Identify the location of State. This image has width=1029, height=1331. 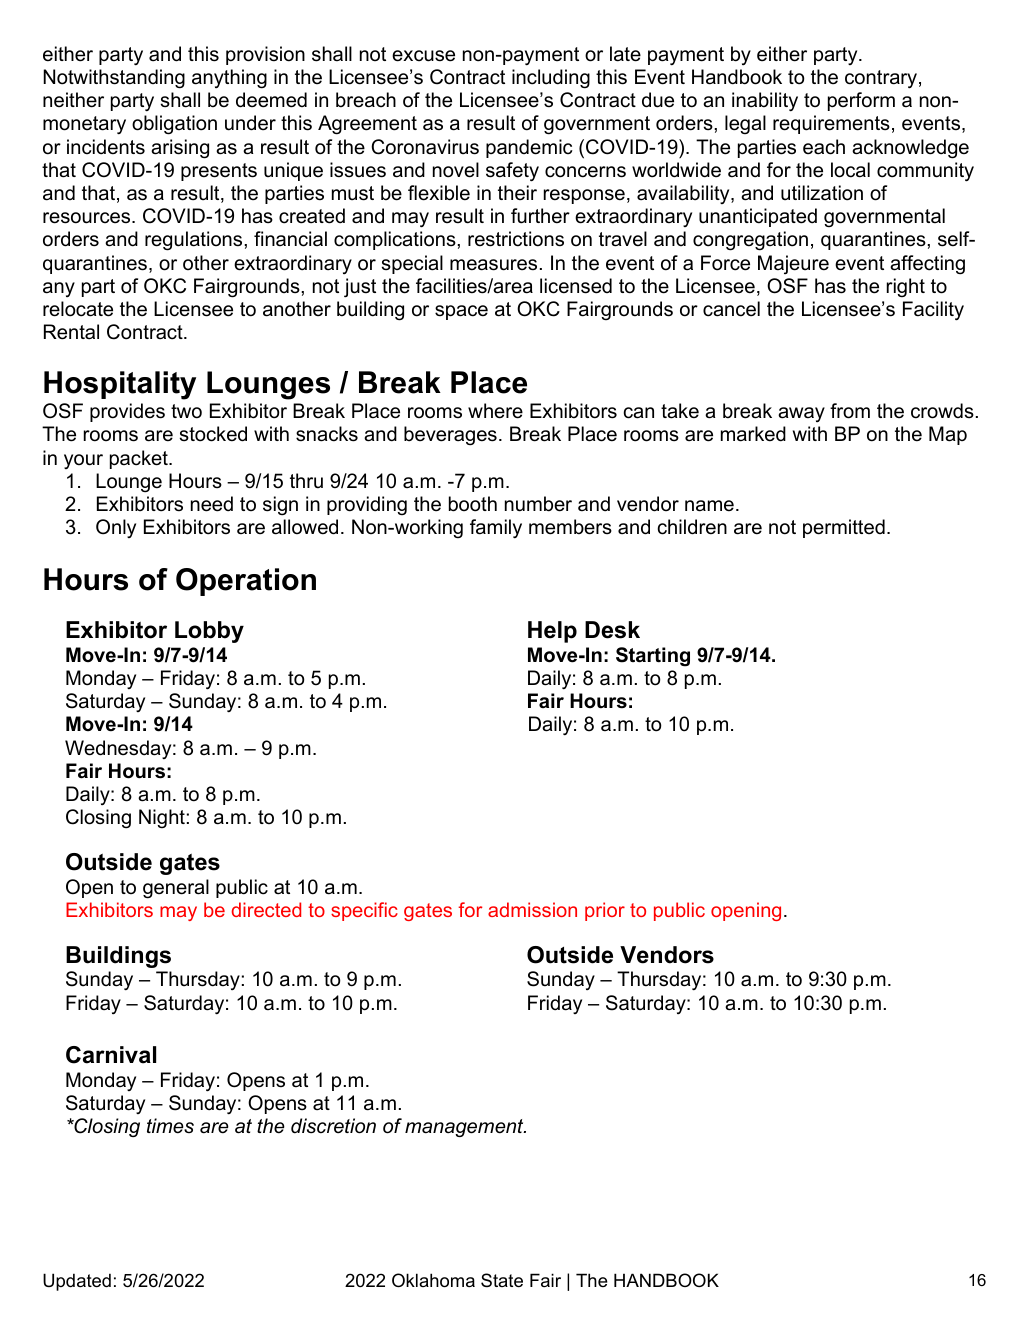
(502, 1280).
